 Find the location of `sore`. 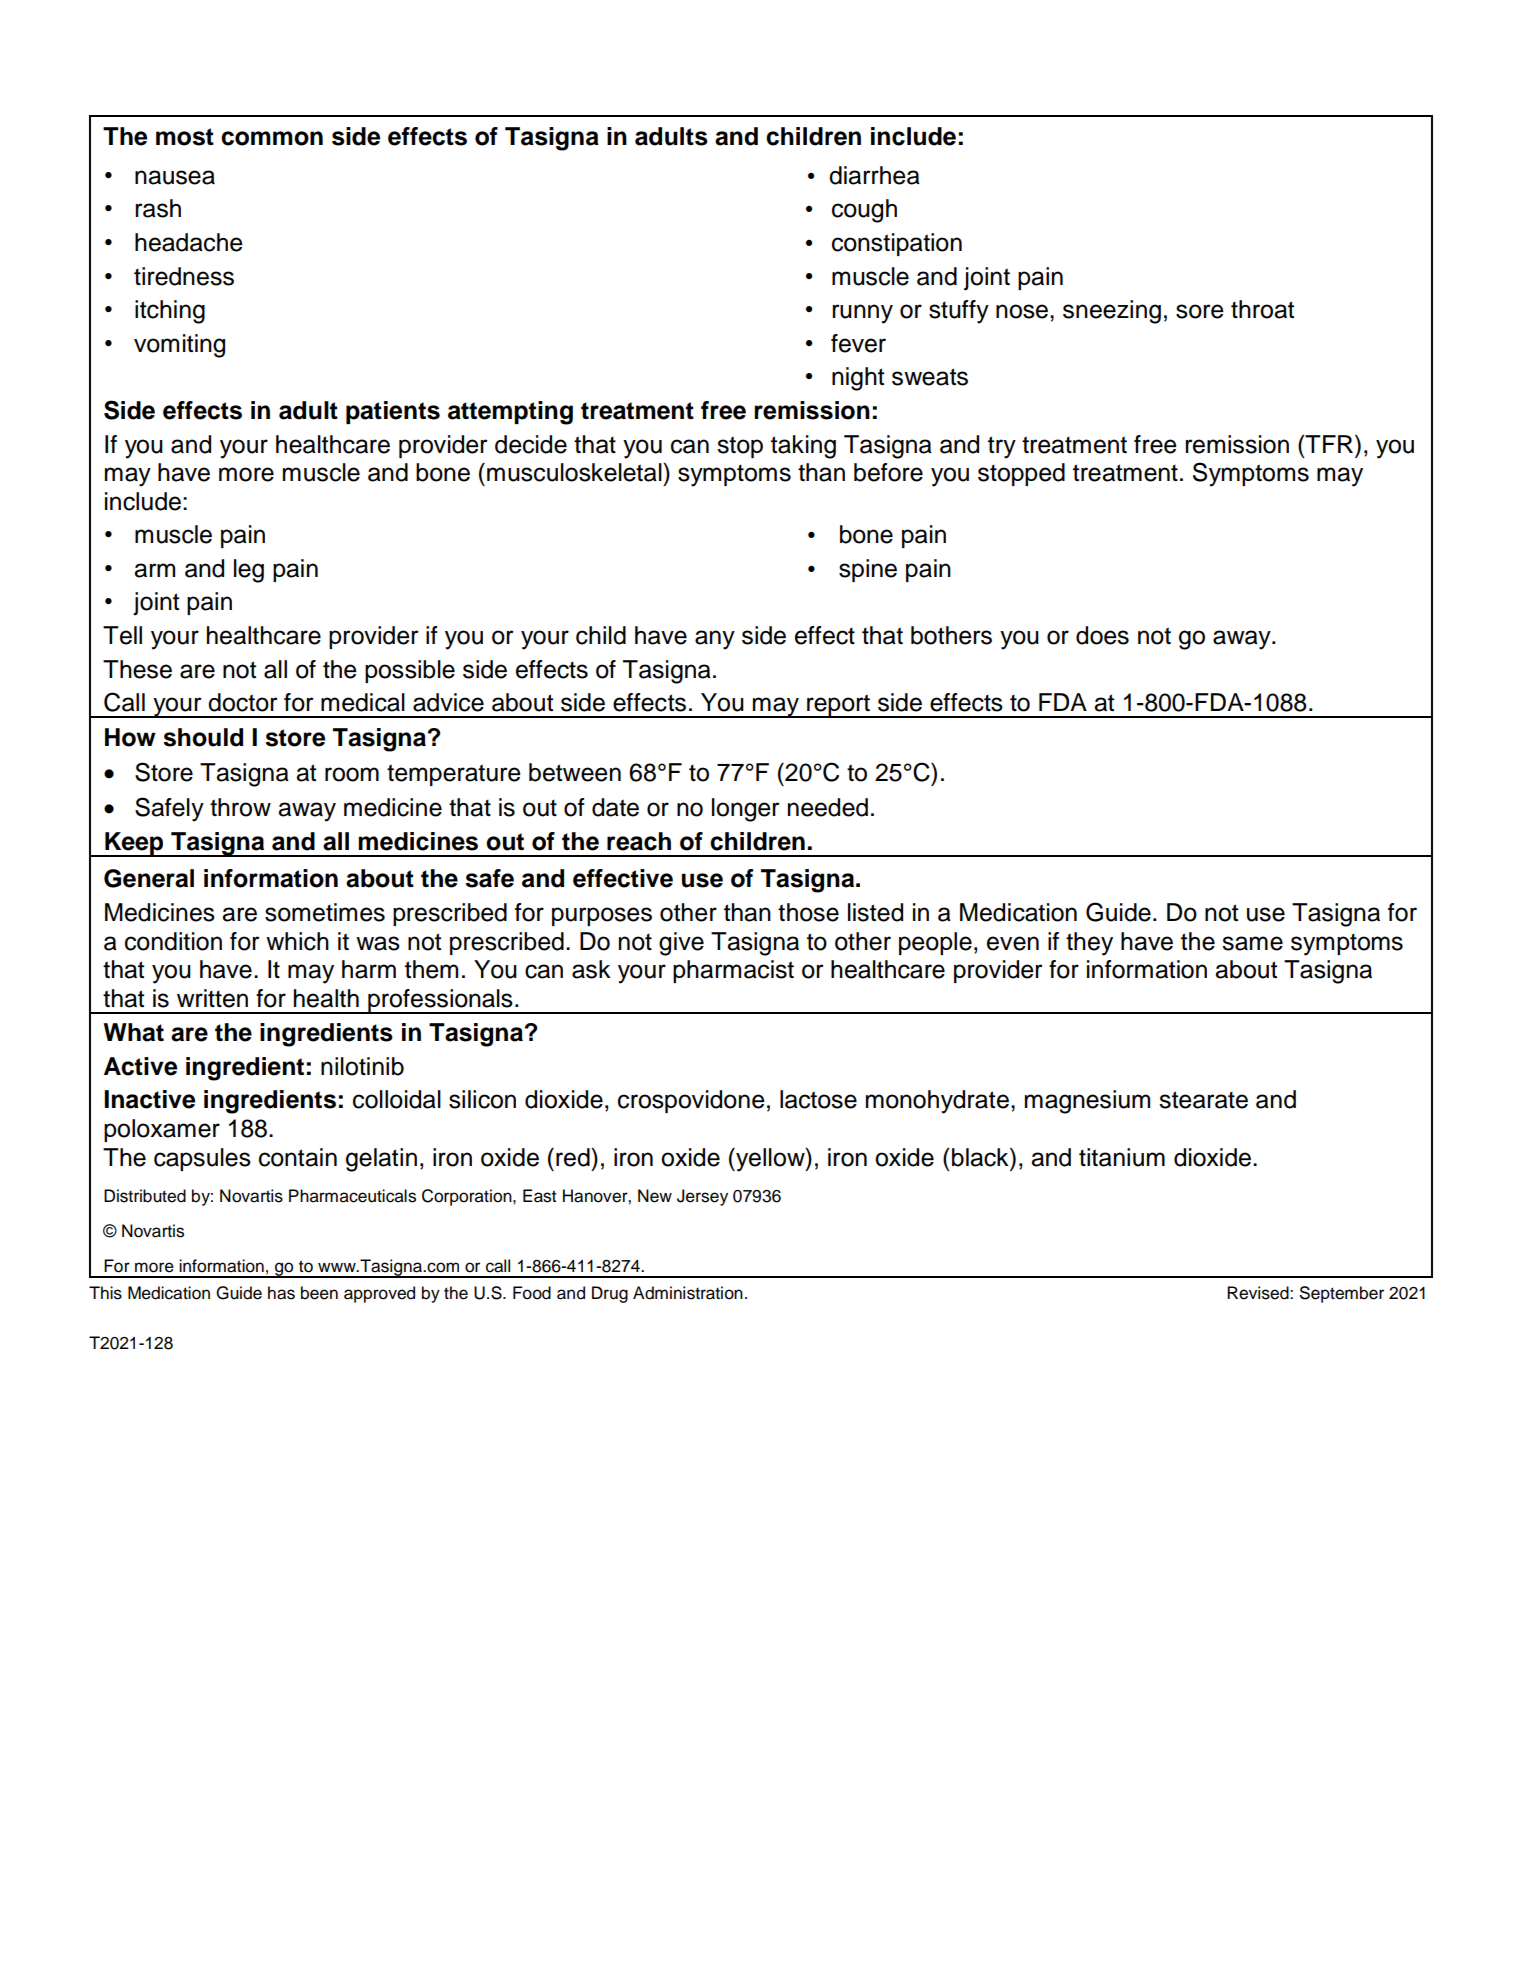

sore is located at coordinates (1200, 311).
